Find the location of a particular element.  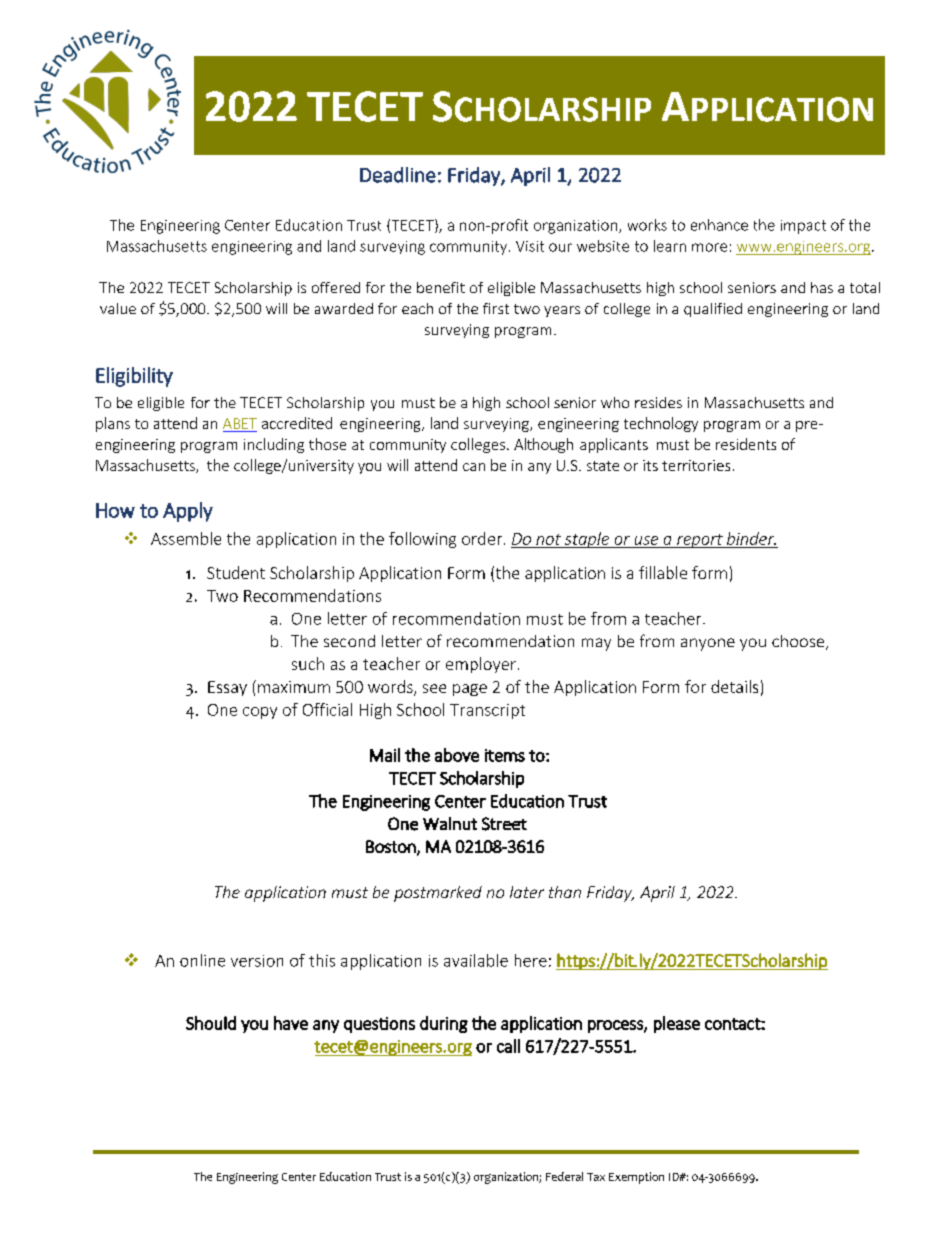

value is located at coordinates (118, 308).
